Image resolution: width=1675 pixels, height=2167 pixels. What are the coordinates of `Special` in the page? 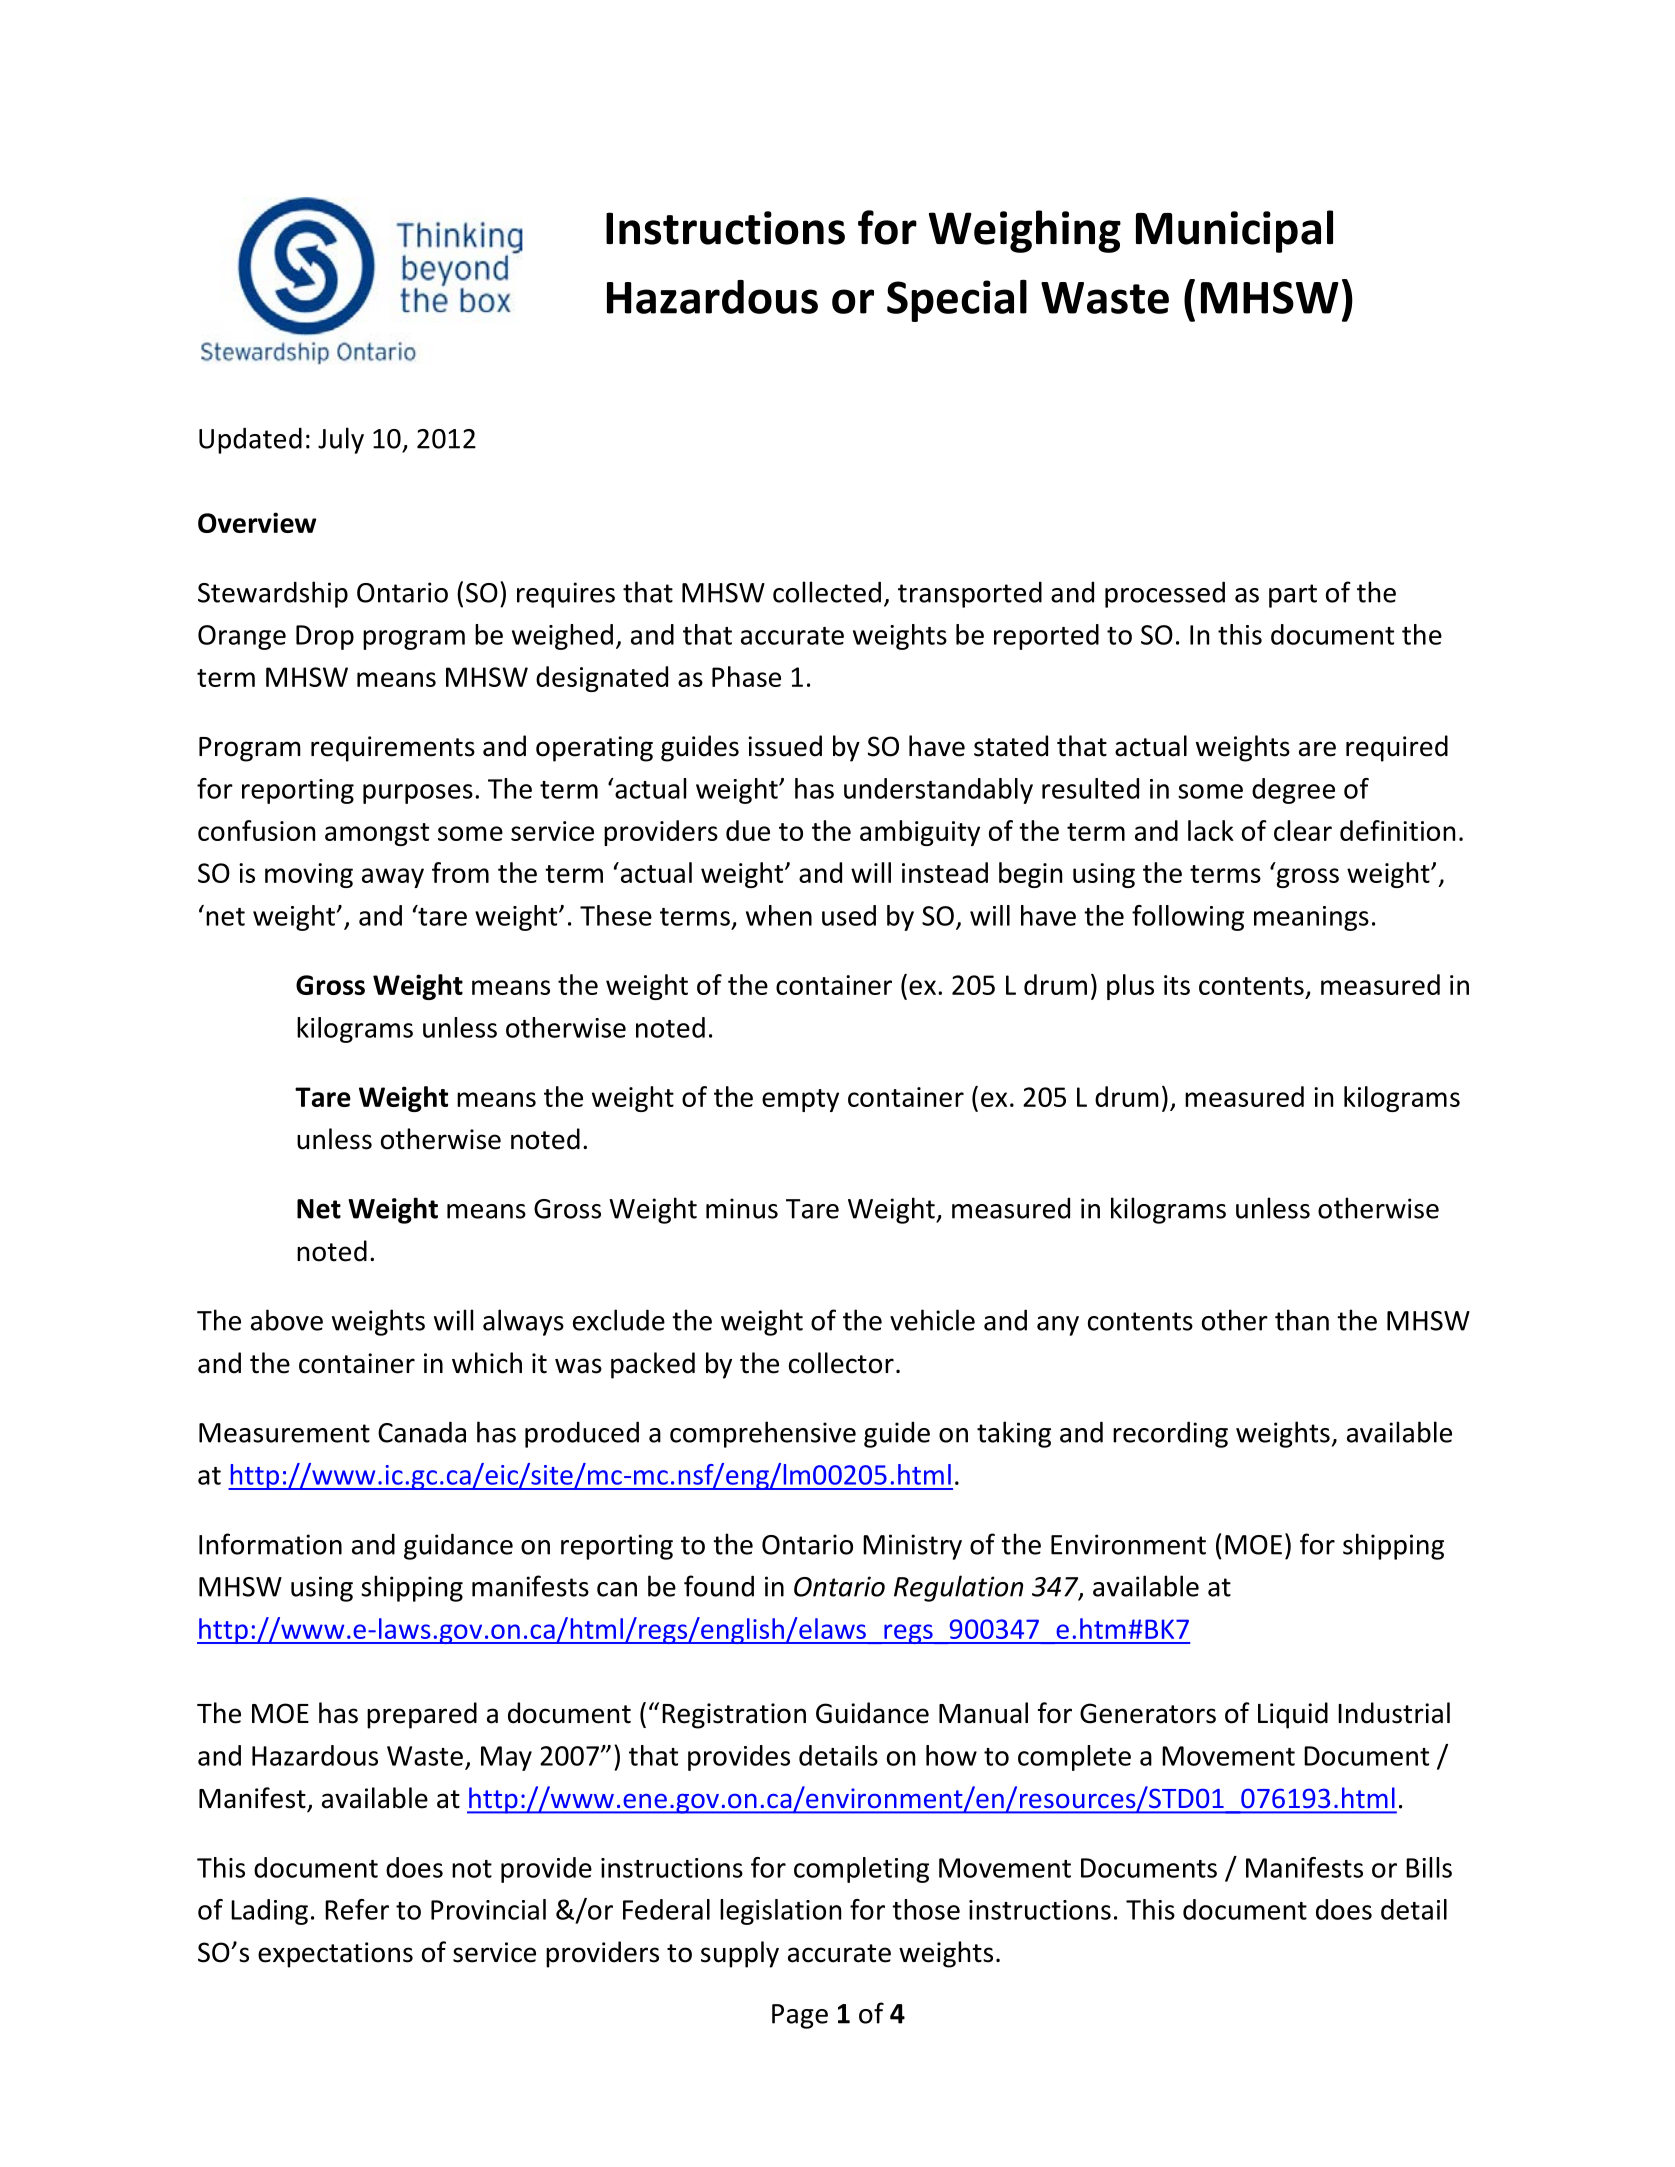 It's located at (957, 300).
